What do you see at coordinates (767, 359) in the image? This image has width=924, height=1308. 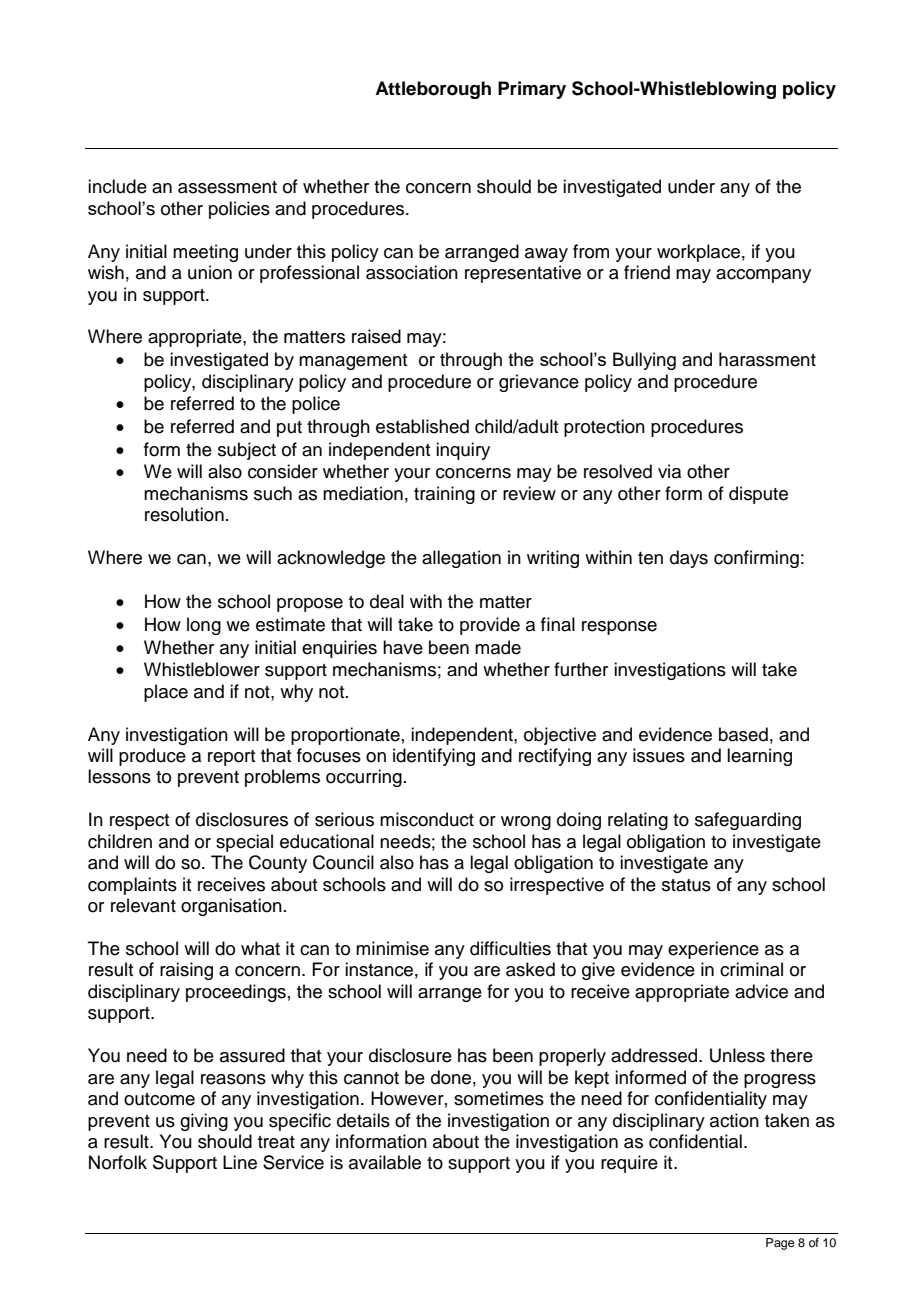 I see `harassment` at bounding box center [767, 359].
